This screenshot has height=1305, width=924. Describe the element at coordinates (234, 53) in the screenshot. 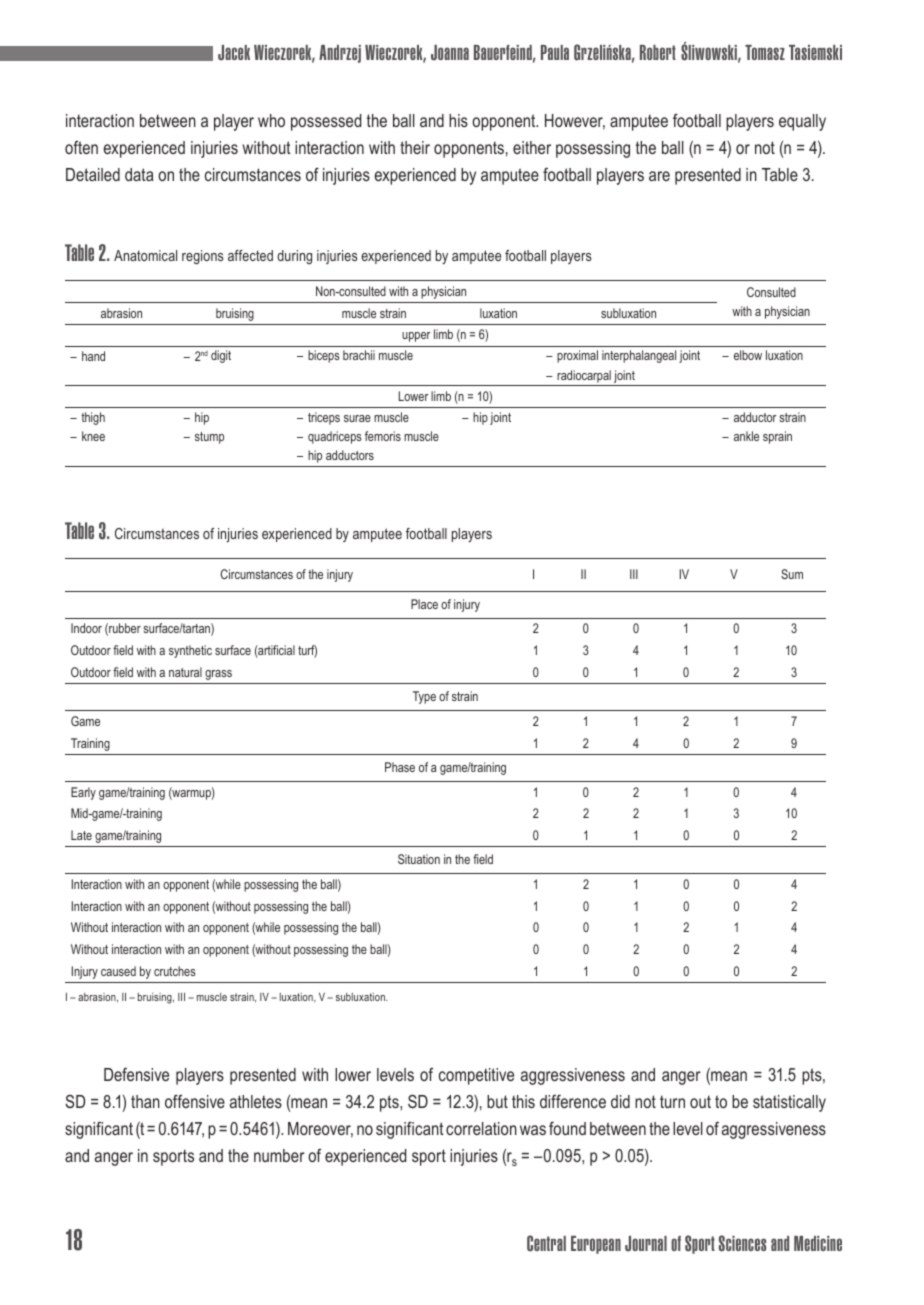

I see `Jacek` at that location.
